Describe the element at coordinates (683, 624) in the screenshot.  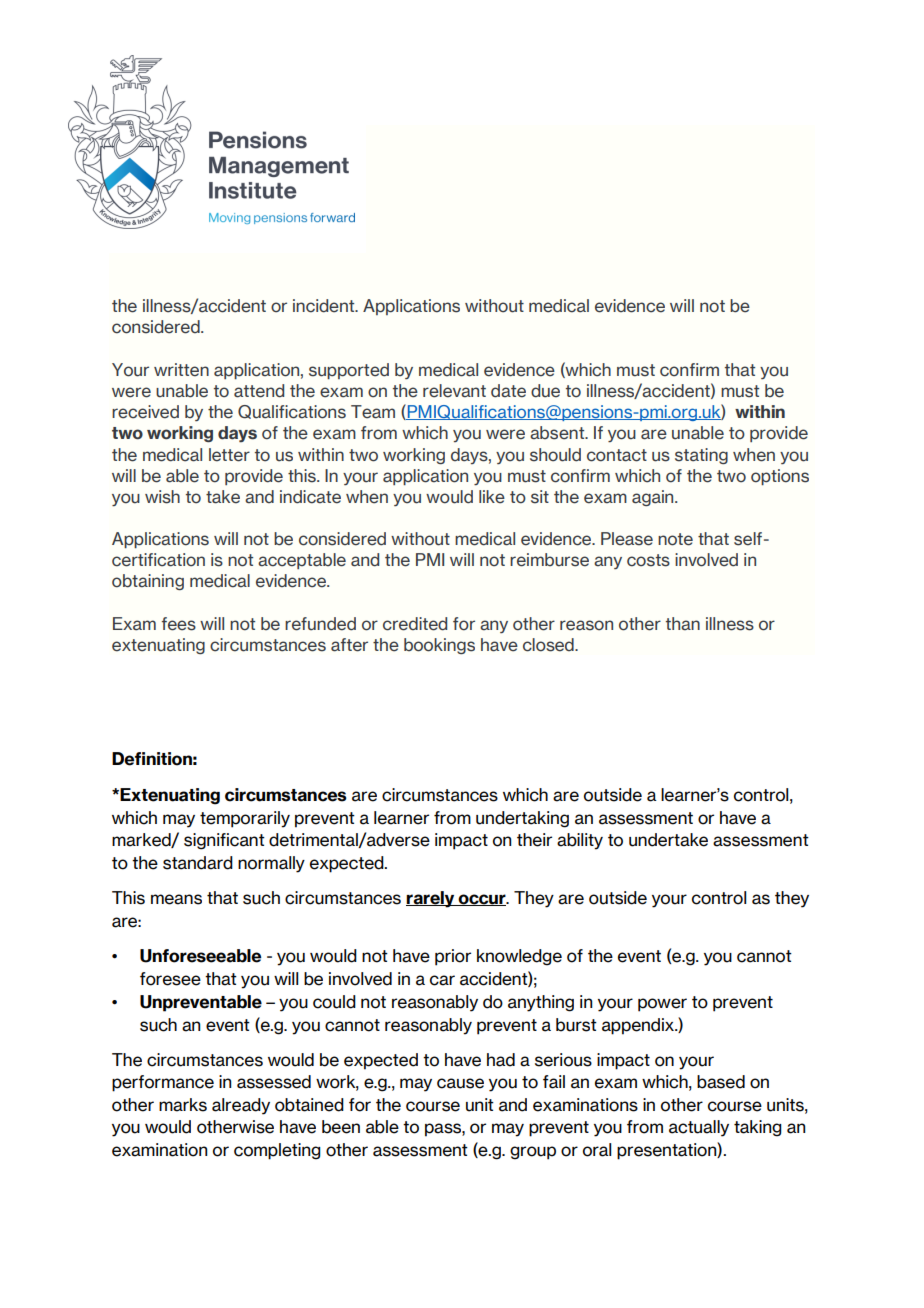
I see `than` at that location.
